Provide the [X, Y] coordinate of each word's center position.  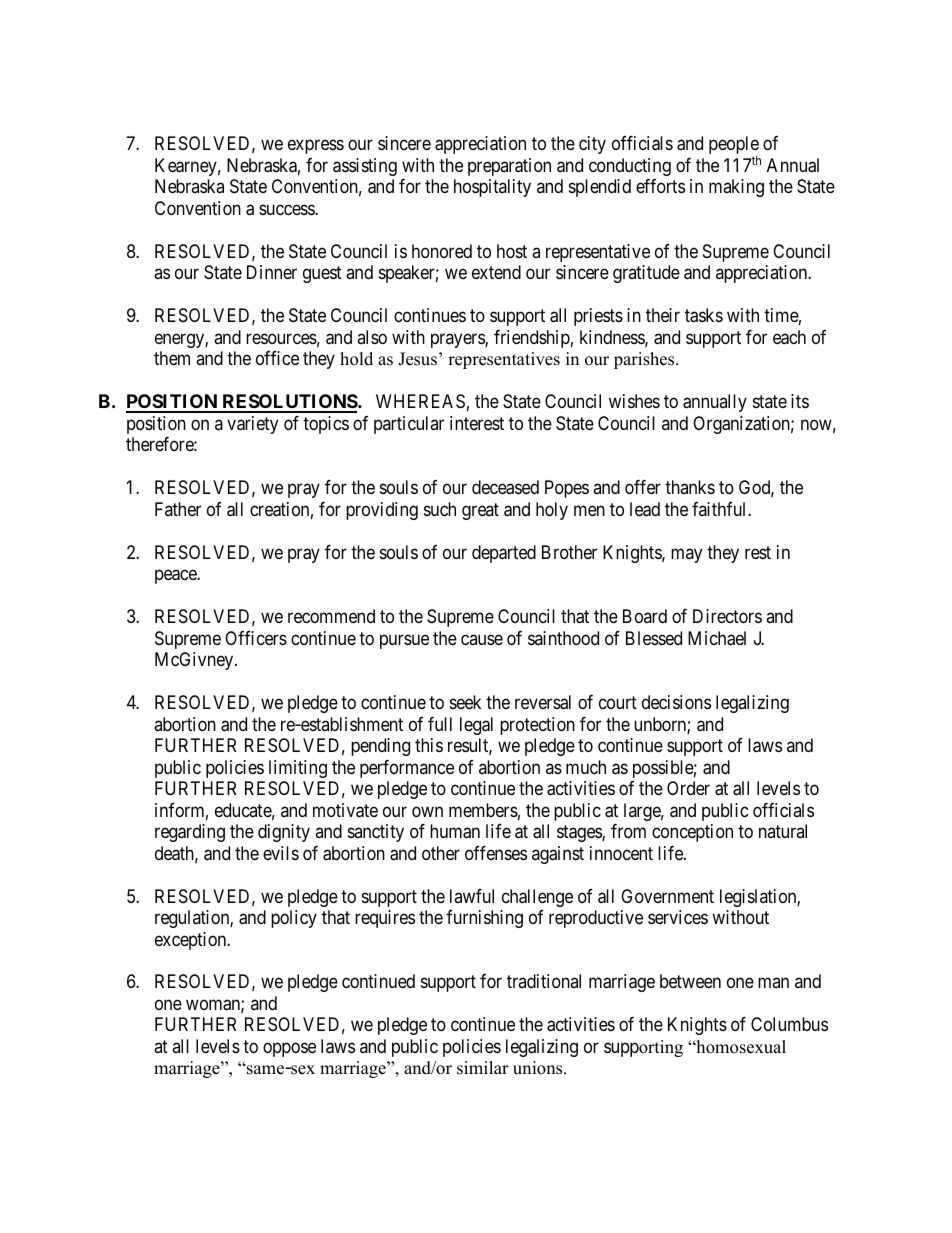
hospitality [492, 188]
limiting [298, 769]
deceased [505, 487]
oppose [289, 1049]
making [736, 188]
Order [688, 788]
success [287, 209]
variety [252, 425]
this [429, 745]
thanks [690, 487]
